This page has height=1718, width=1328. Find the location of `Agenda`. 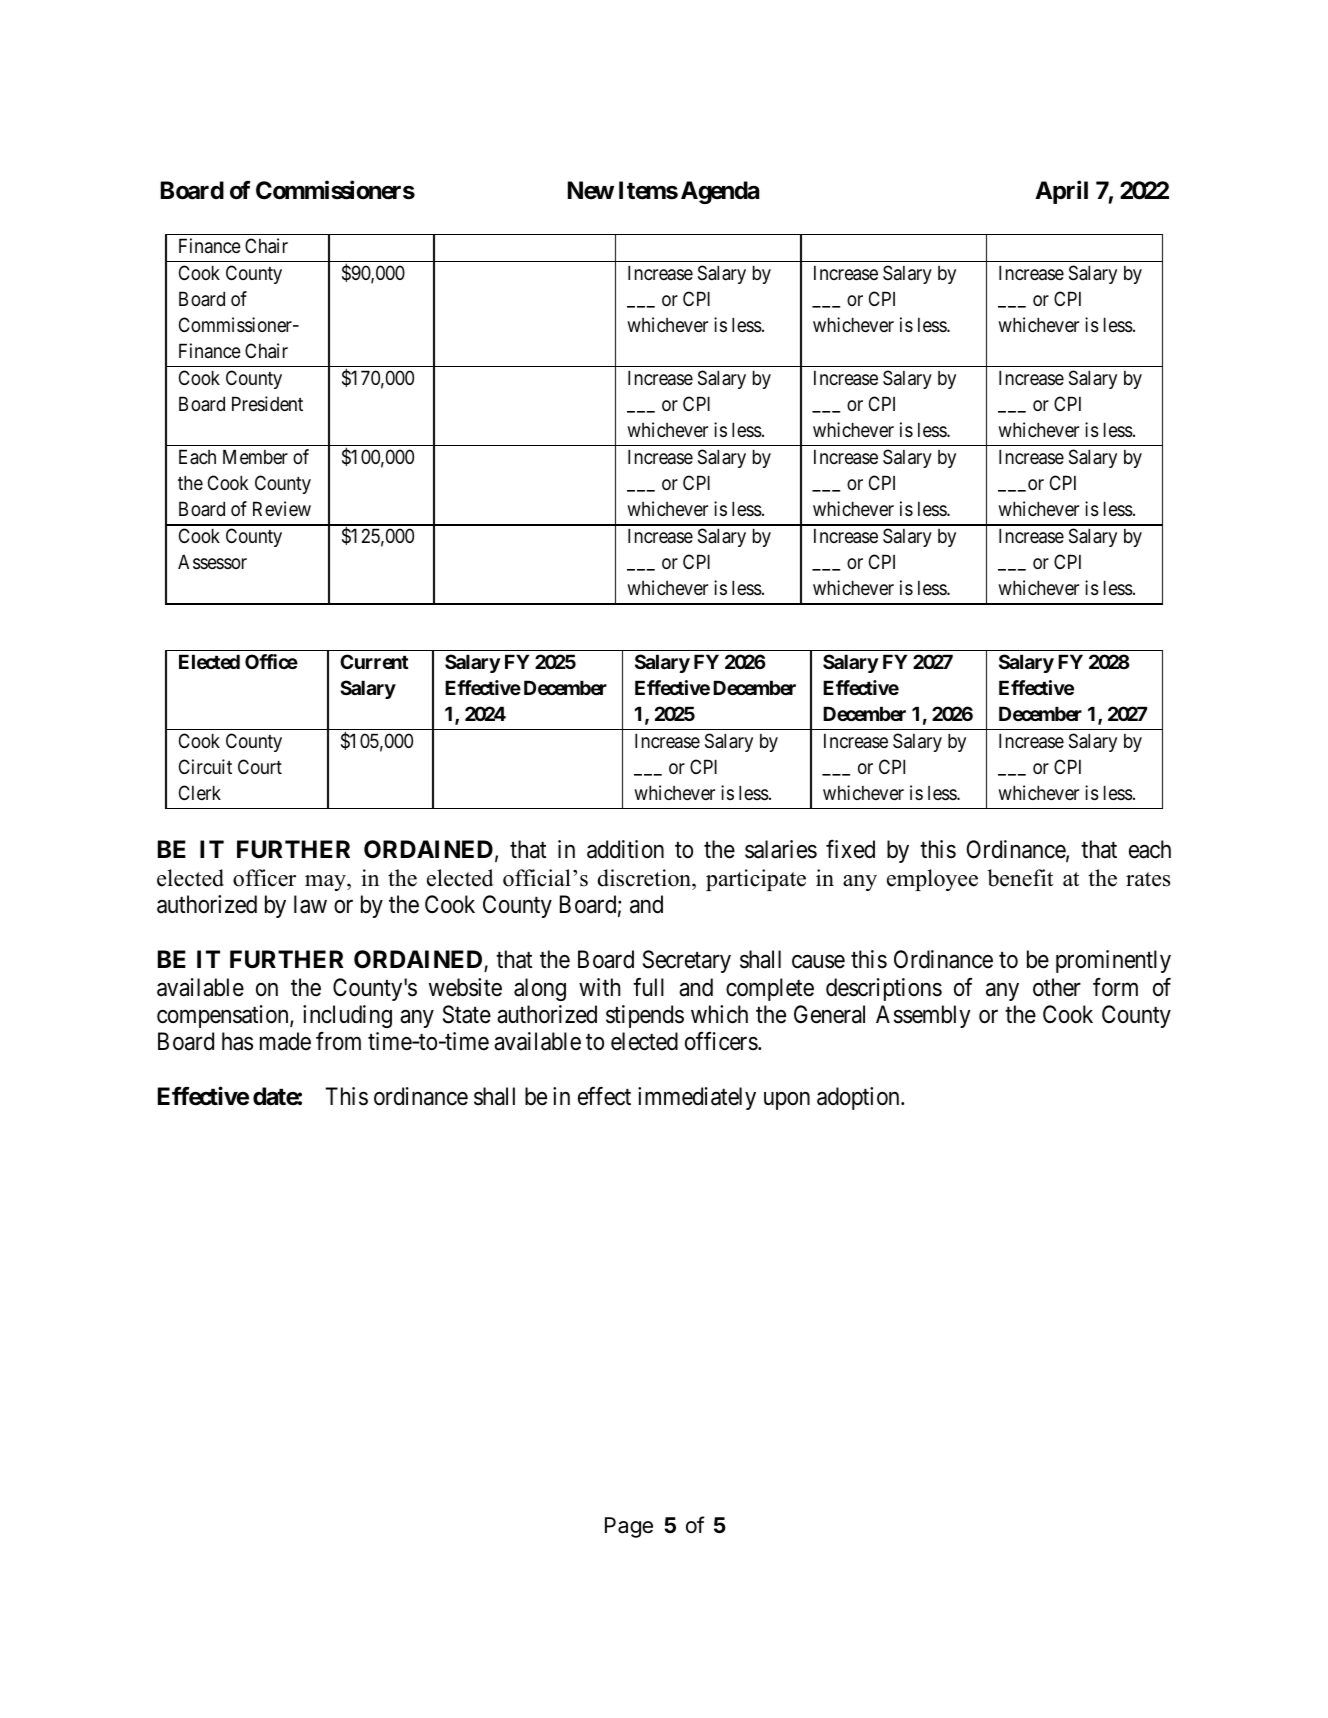

Agenda is located at coordinates (720, 192).
